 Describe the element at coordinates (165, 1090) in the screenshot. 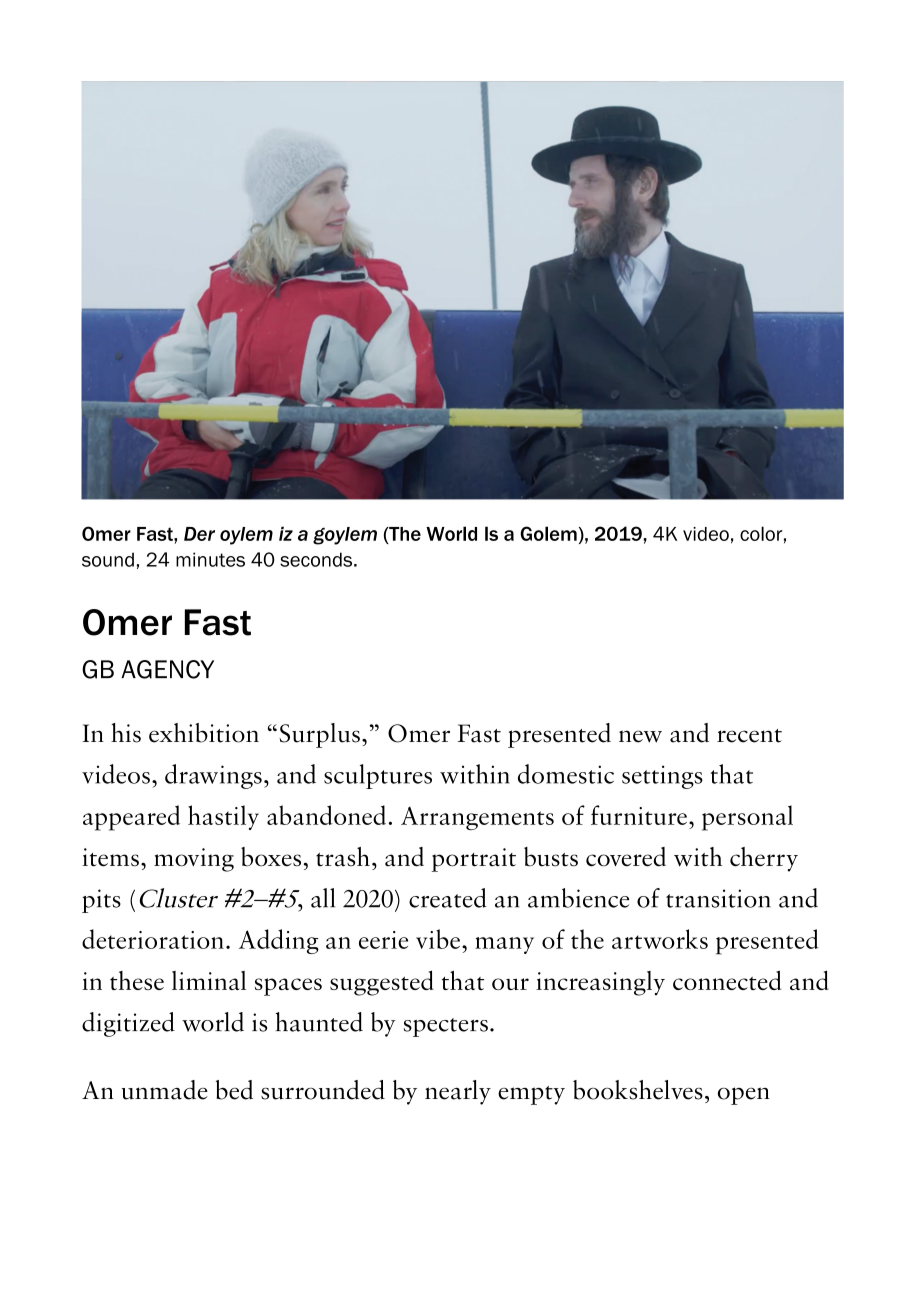

I see `unmade` at that location.
